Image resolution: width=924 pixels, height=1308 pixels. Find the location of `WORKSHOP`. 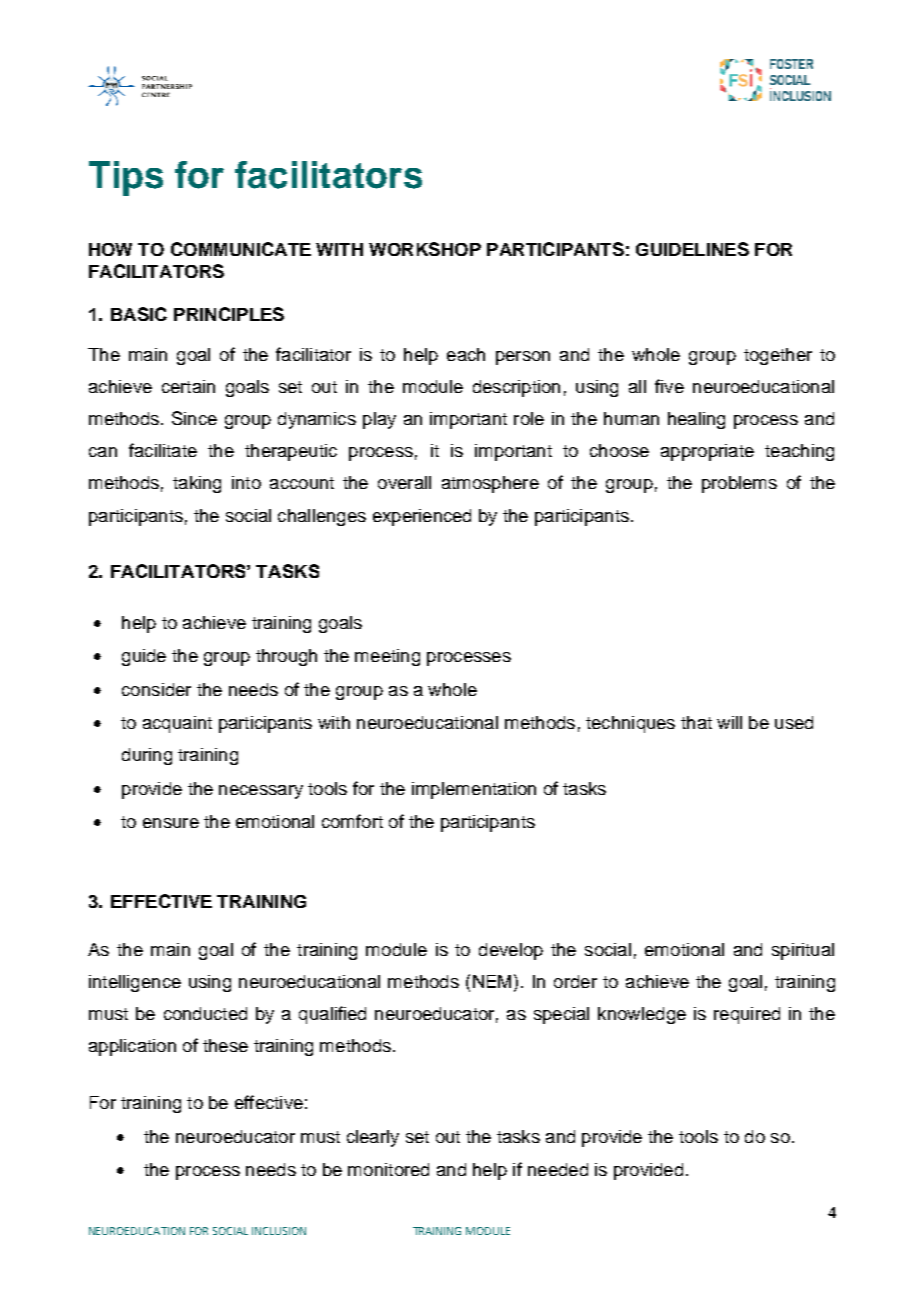

WORKSHOP is located at coordinates (425, 249).
